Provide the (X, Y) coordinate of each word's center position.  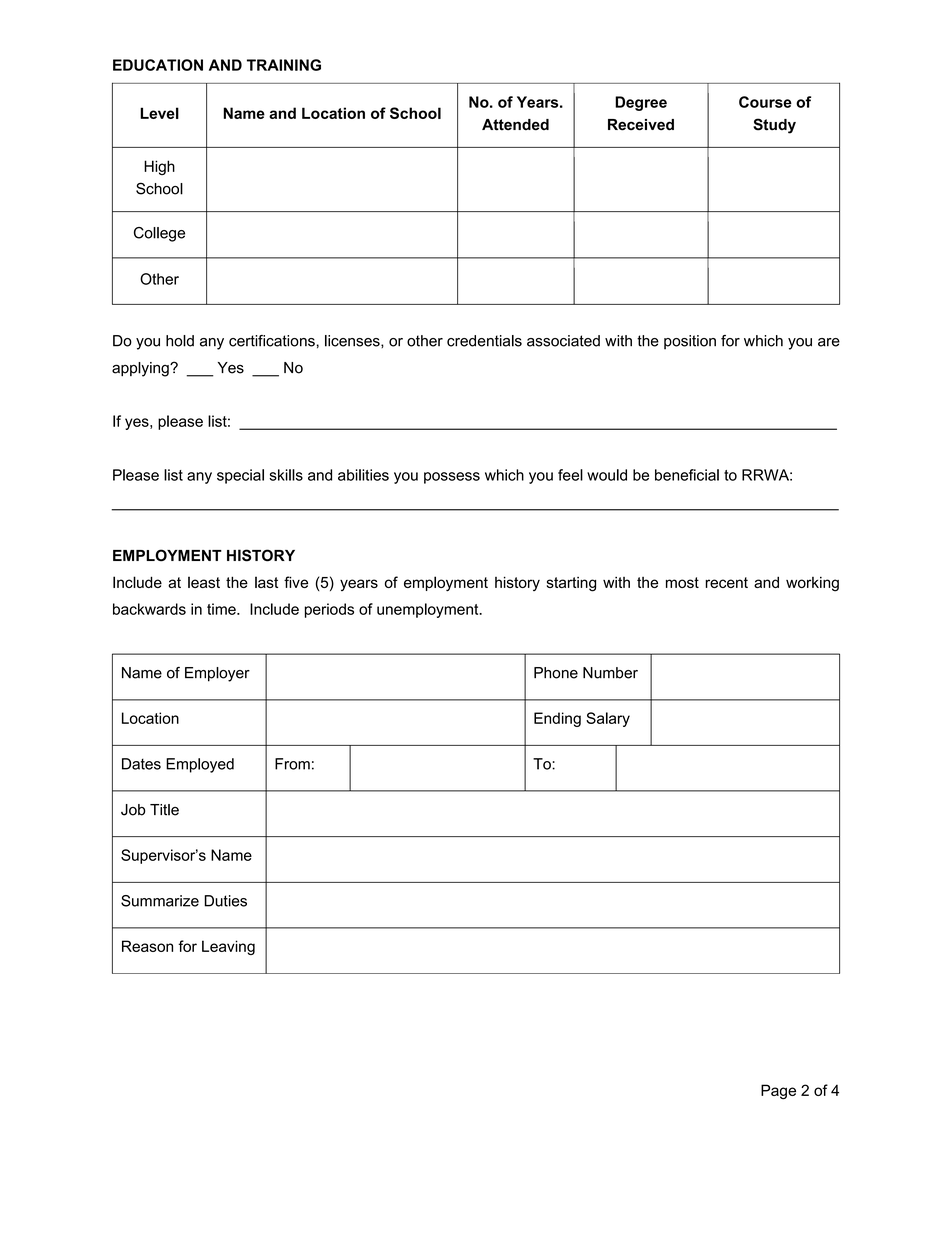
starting (571, 584)
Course (765, 102)
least (204, 582)
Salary (608, 719)
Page (778, 1091)
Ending (557, 719)
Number (610, 673)
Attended (515, 125)
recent (726, 582)
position (690, 342)
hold (180, 341)
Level (159, 113)
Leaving (228, 947)
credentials (484, 341)
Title (164, 810)
